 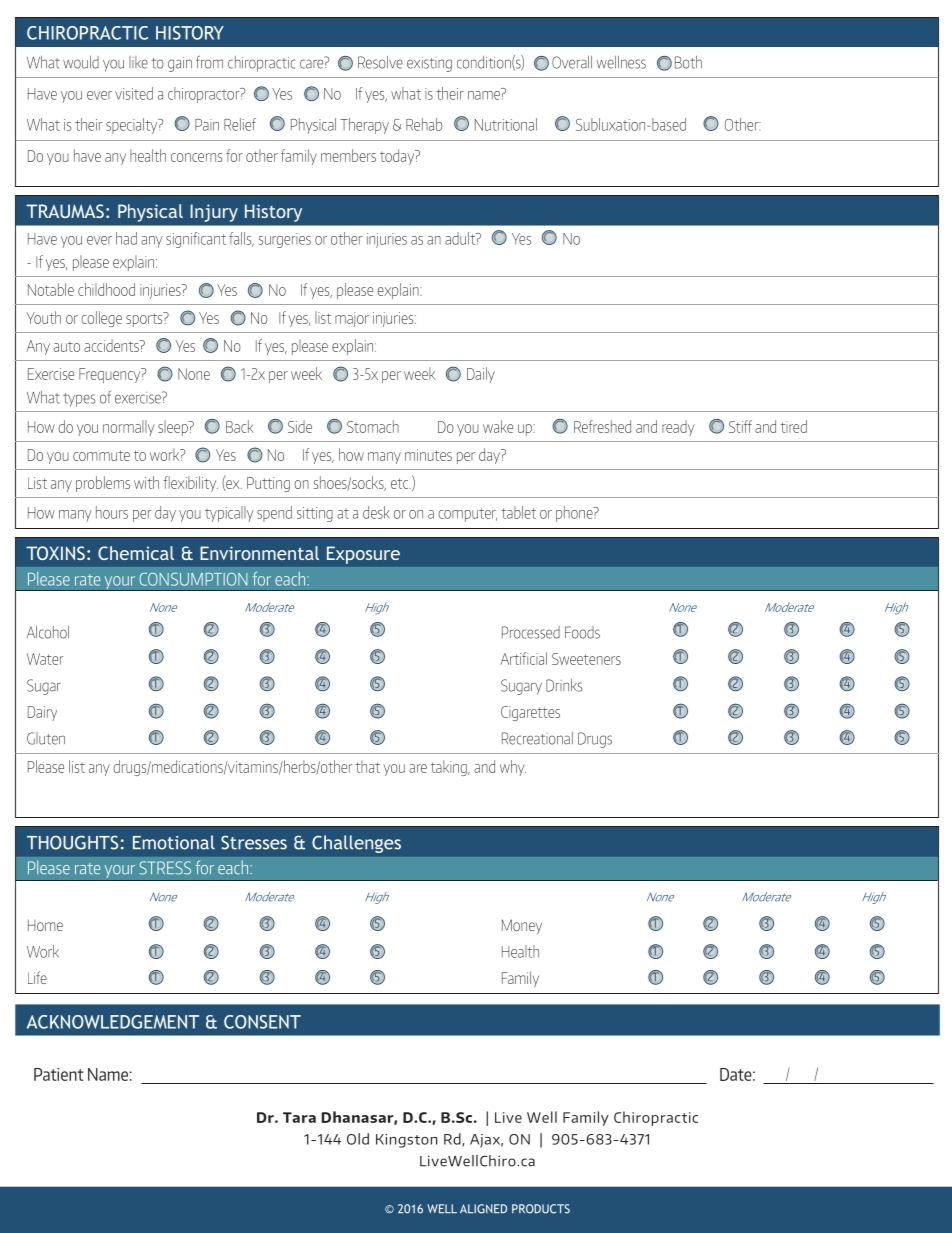 I want to click on PRODUCTS, so click(x=541, y=1209).
